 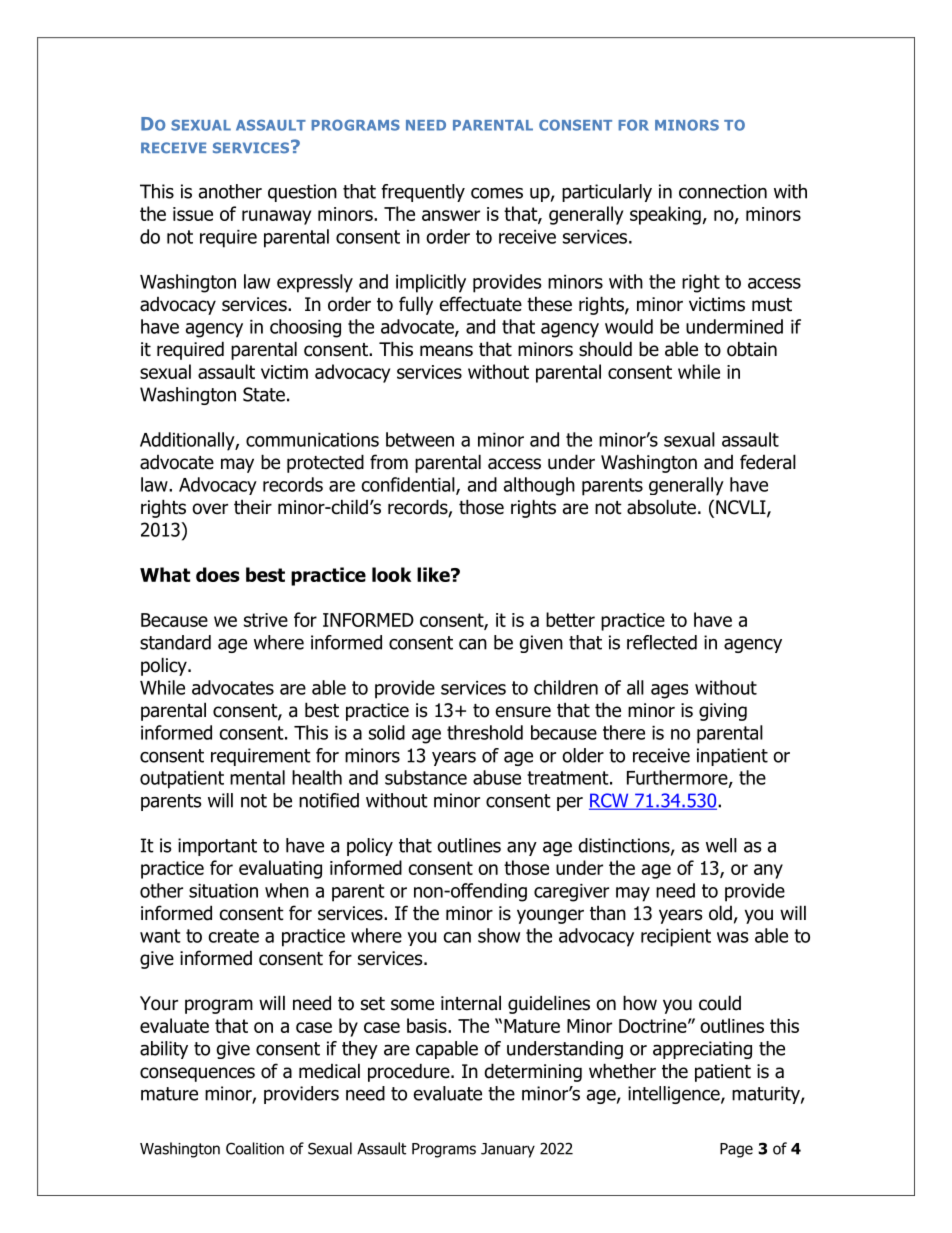 What do you see at coordinates (661, 507) in the screenshot?
I see `absolute` at bounding box center [661, 507].
